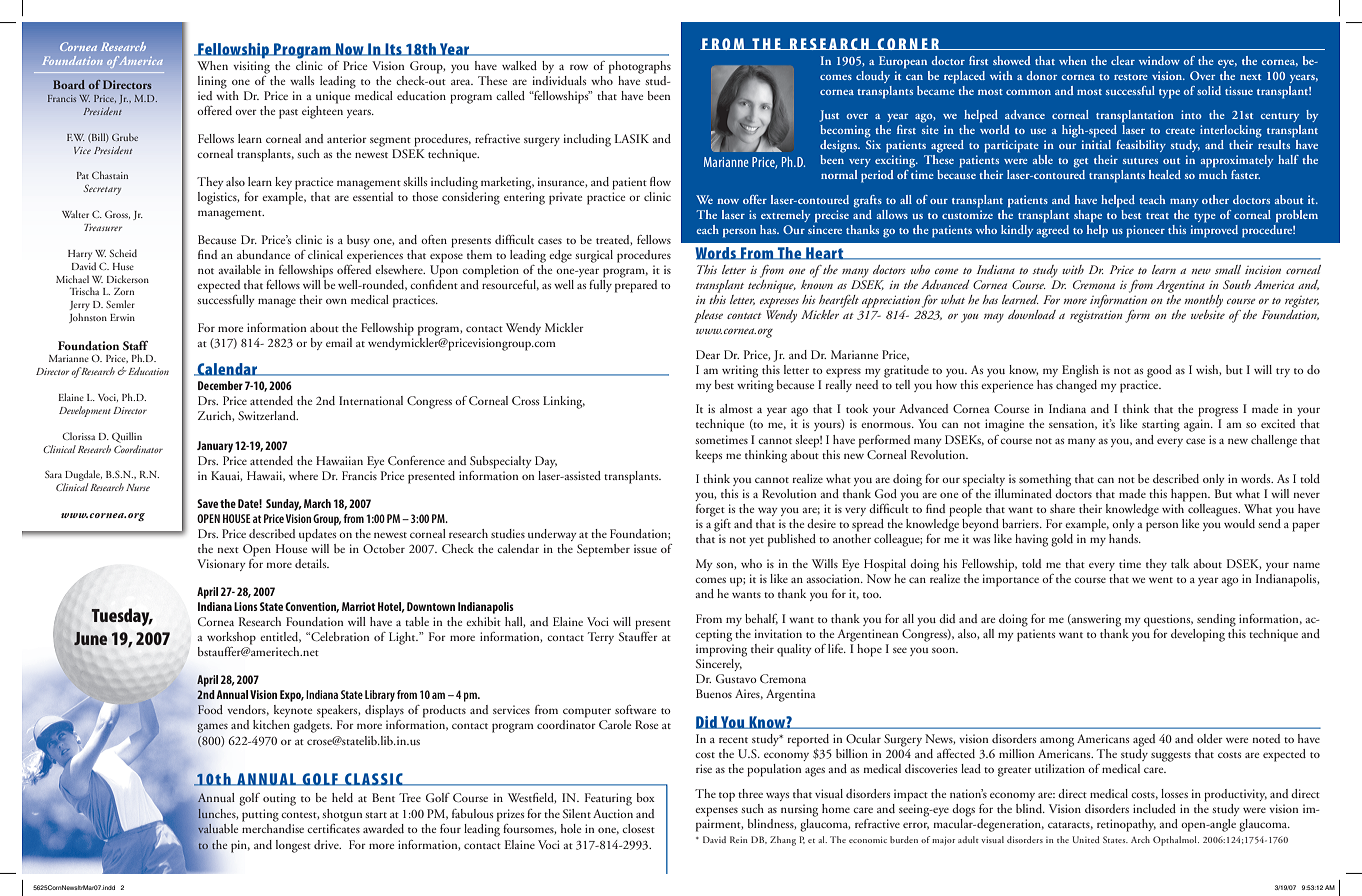 The height and width of the page is (896, 1362). What do you see at coordinates (122, 317) in the page?
I see `Erwin` at bounding box center [122, 317].
